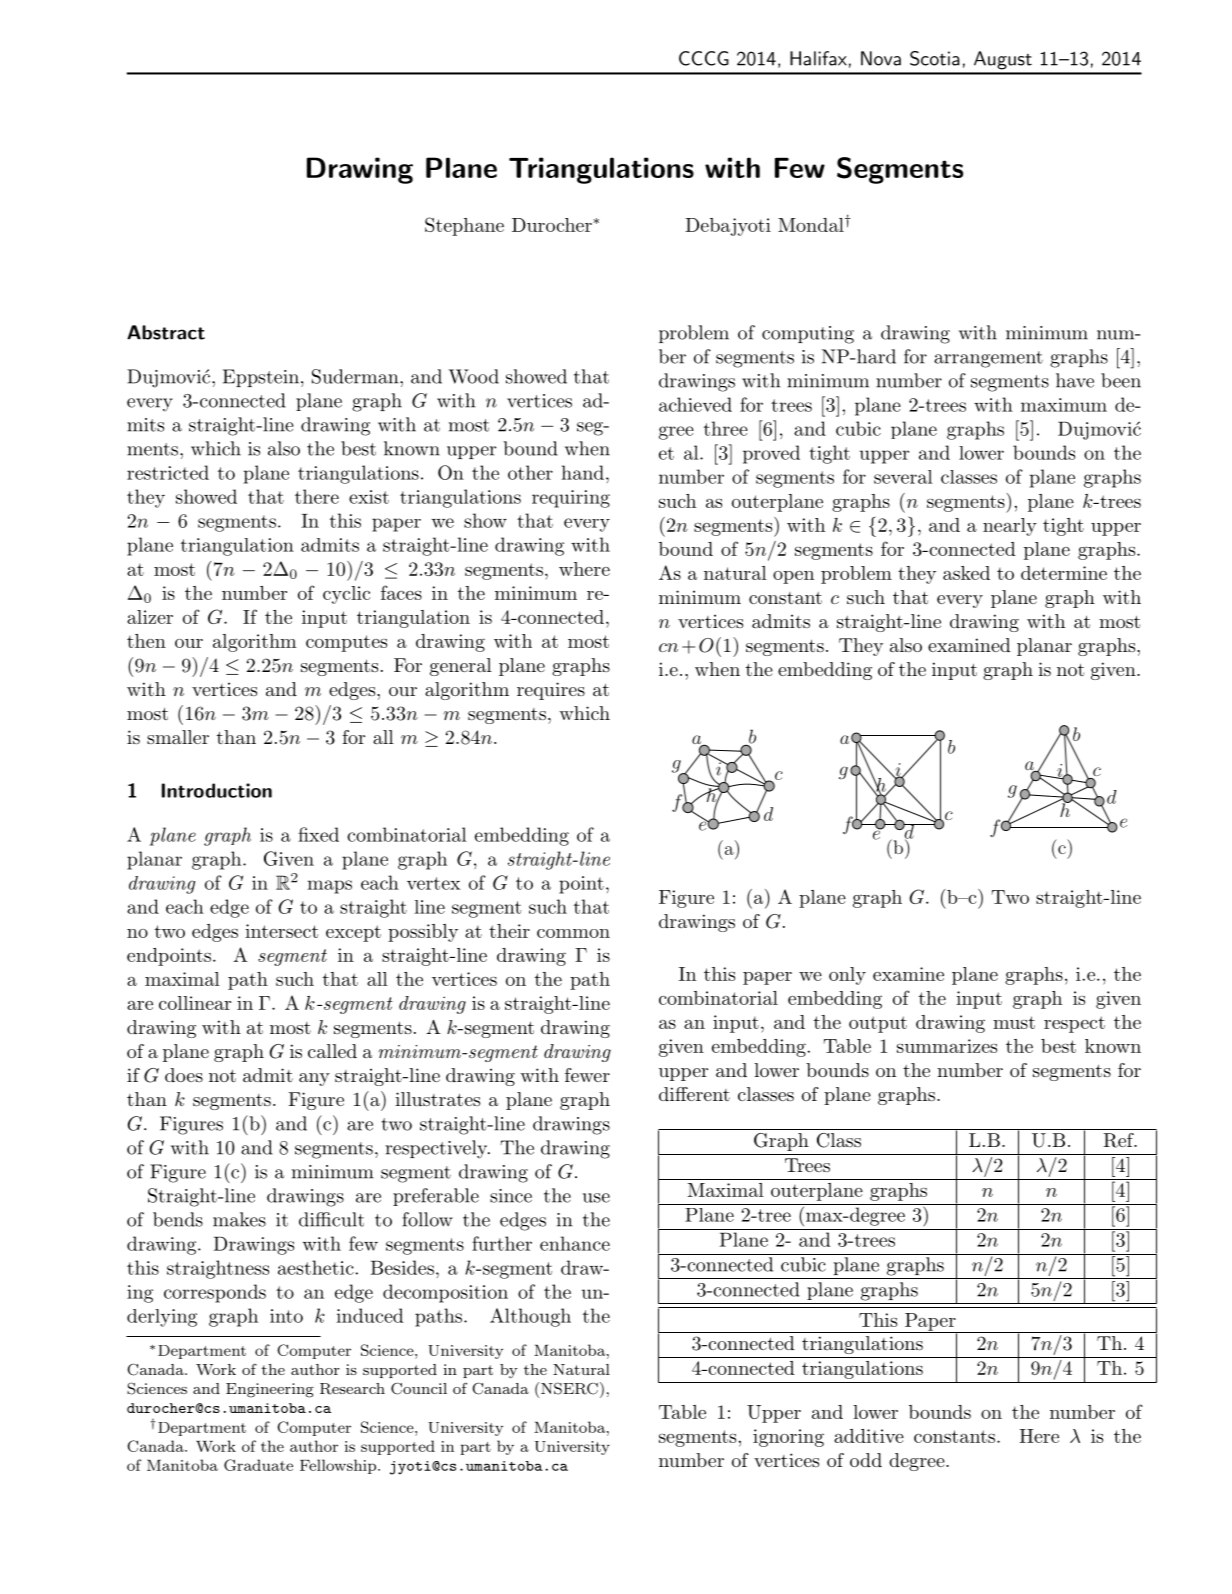  Describe the element at coordinates (935, 58) in the page. I see `Scotia` at that location.
